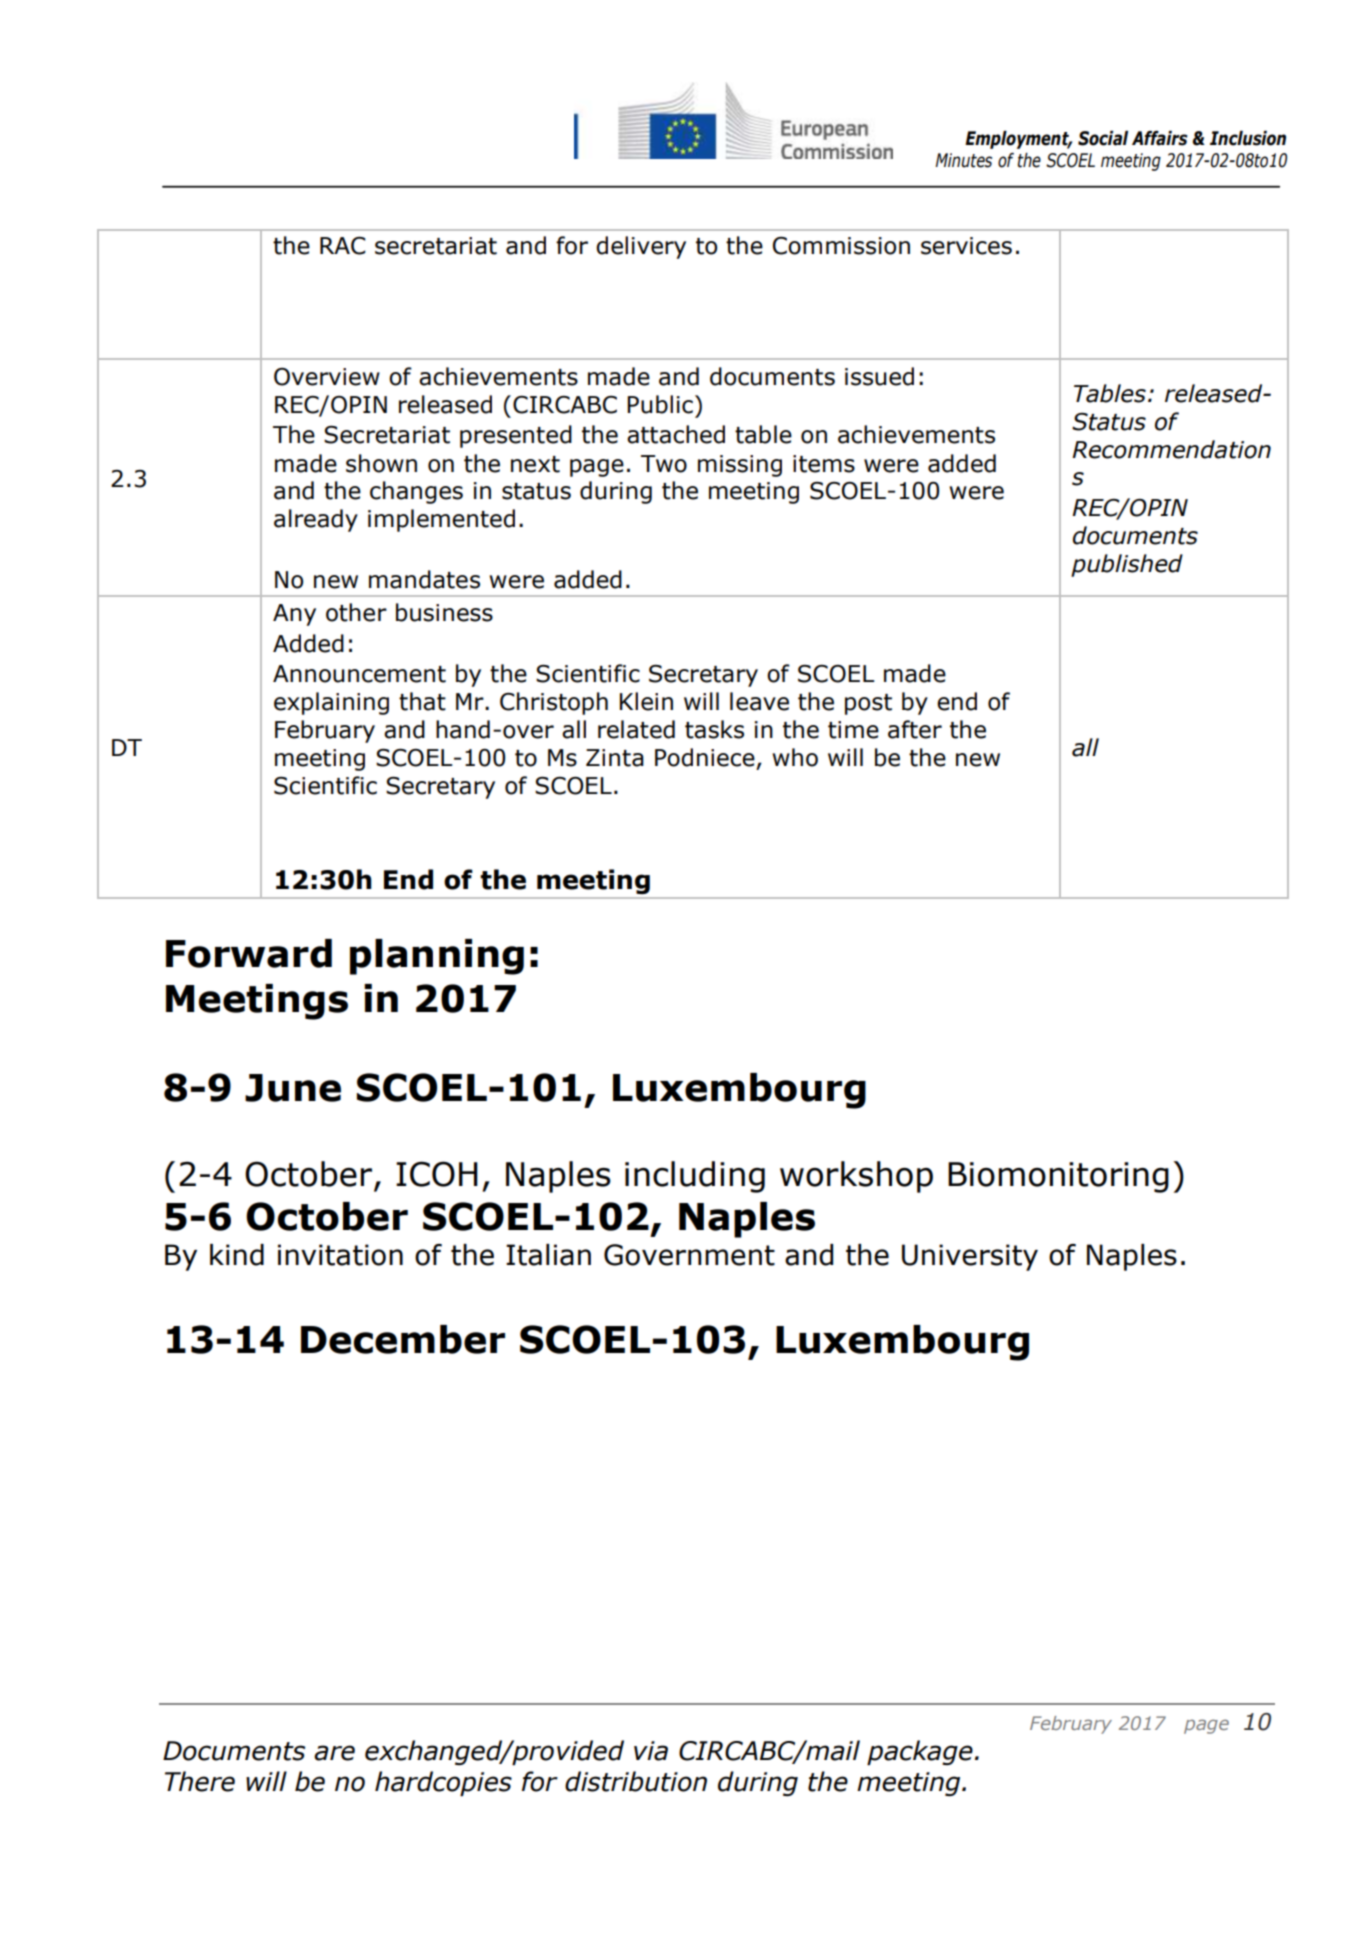 The width and height of the screenshot is (1369, 1936). I want to click on invitation, so click(340, 1255).
